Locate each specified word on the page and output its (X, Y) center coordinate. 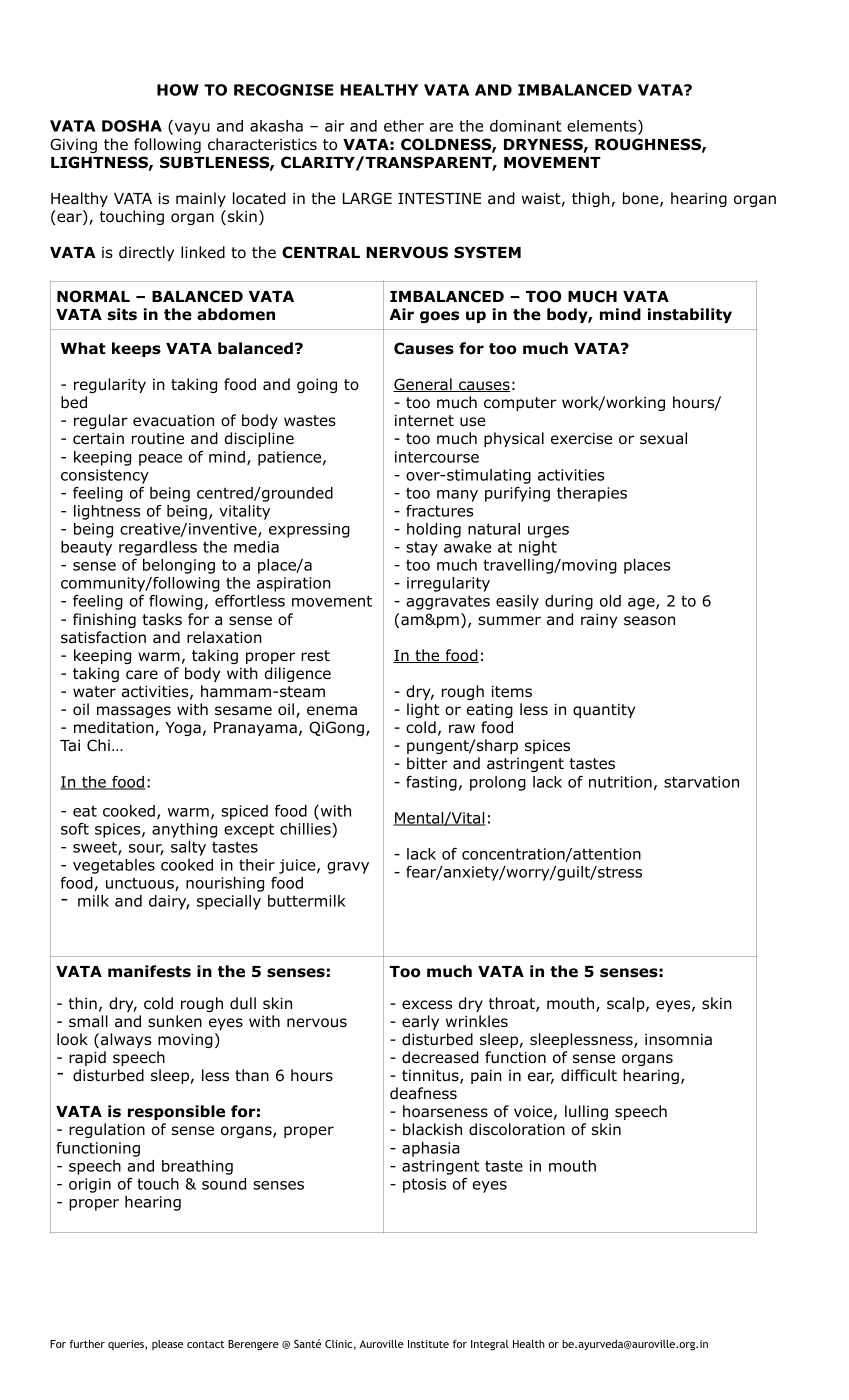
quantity (604, 711)
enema (332, 711)
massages (134, 712)
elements (603, 127)
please (167, 1345)
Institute (428, 1344)
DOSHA (132, 126)
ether (404, 126)
